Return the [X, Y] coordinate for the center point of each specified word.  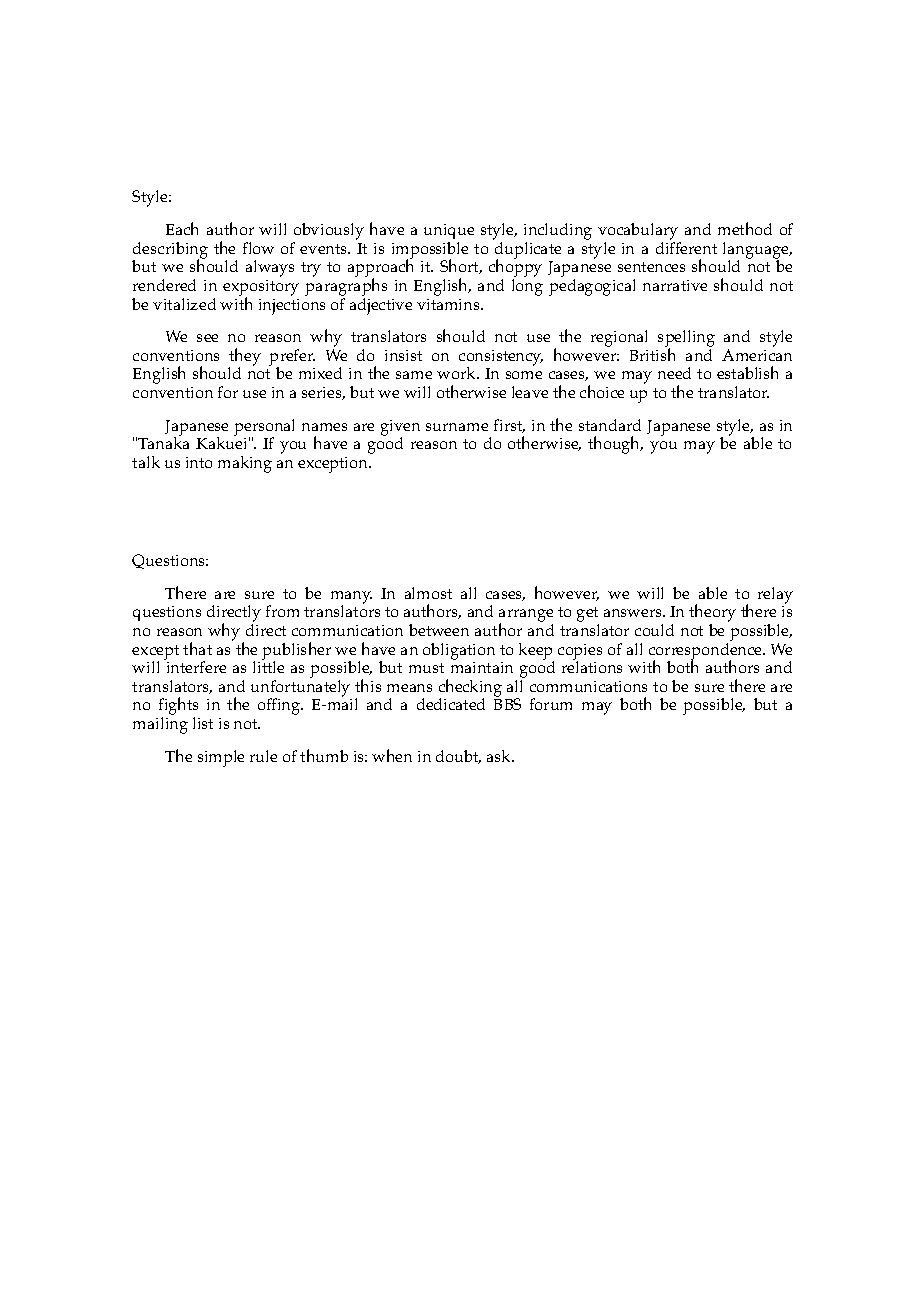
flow [258, 248]
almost [428, 593]
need [674, 373]
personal [264, 428]
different [686, 248]
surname [457, 427]
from [282, 611]
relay [775, 595]
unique [449, 233]
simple [221, 758]
